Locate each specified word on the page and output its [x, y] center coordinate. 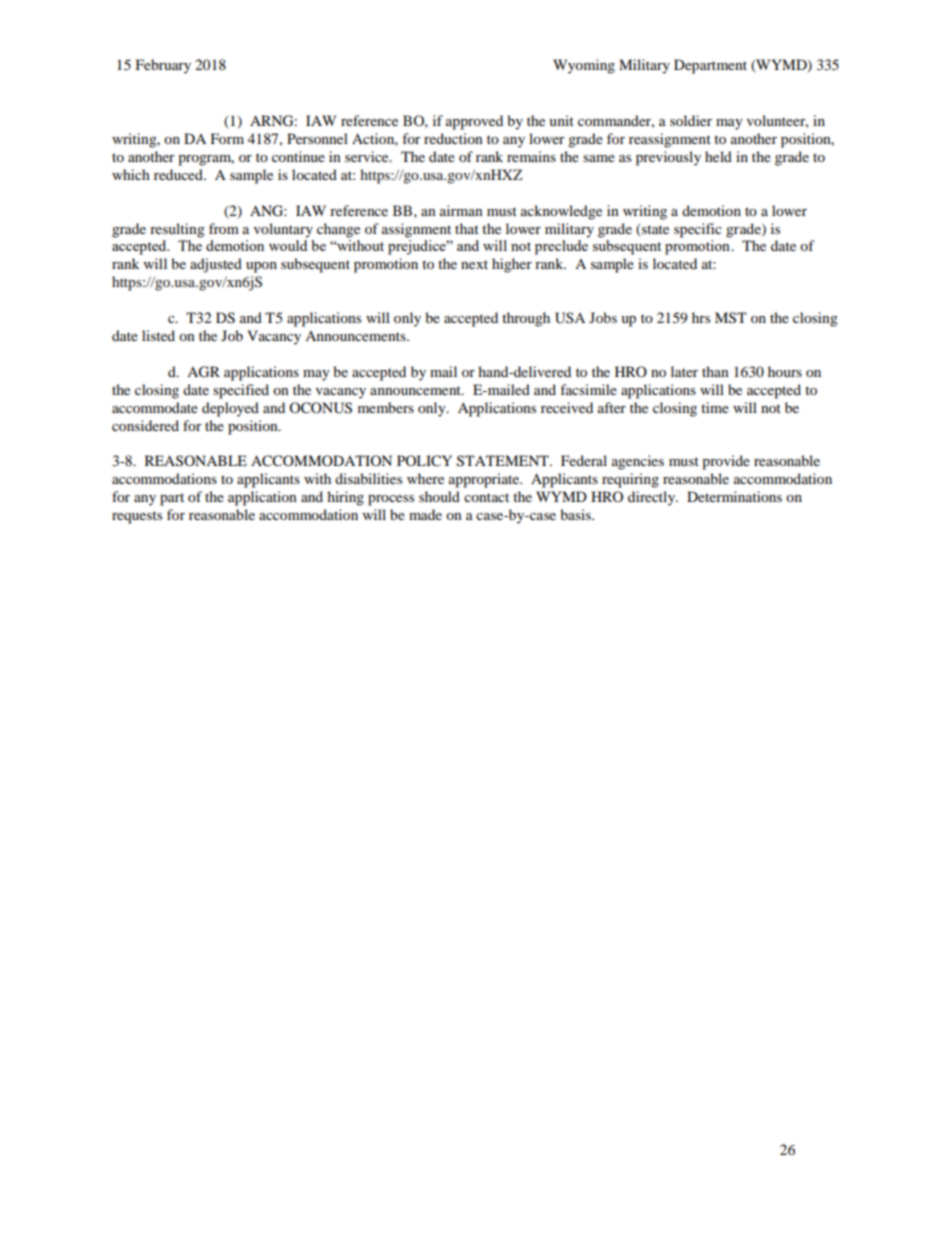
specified [241, 391]
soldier [691, 120]
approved [474, 122]
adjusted [216, 265]
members [386, 407]
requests [137, 517]
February [163, 66]
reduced [179, 174]
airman [461, 210]
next [474, 264]
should [439, 496]
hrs [701, 317]
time [715, 407]
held [718, 156]
